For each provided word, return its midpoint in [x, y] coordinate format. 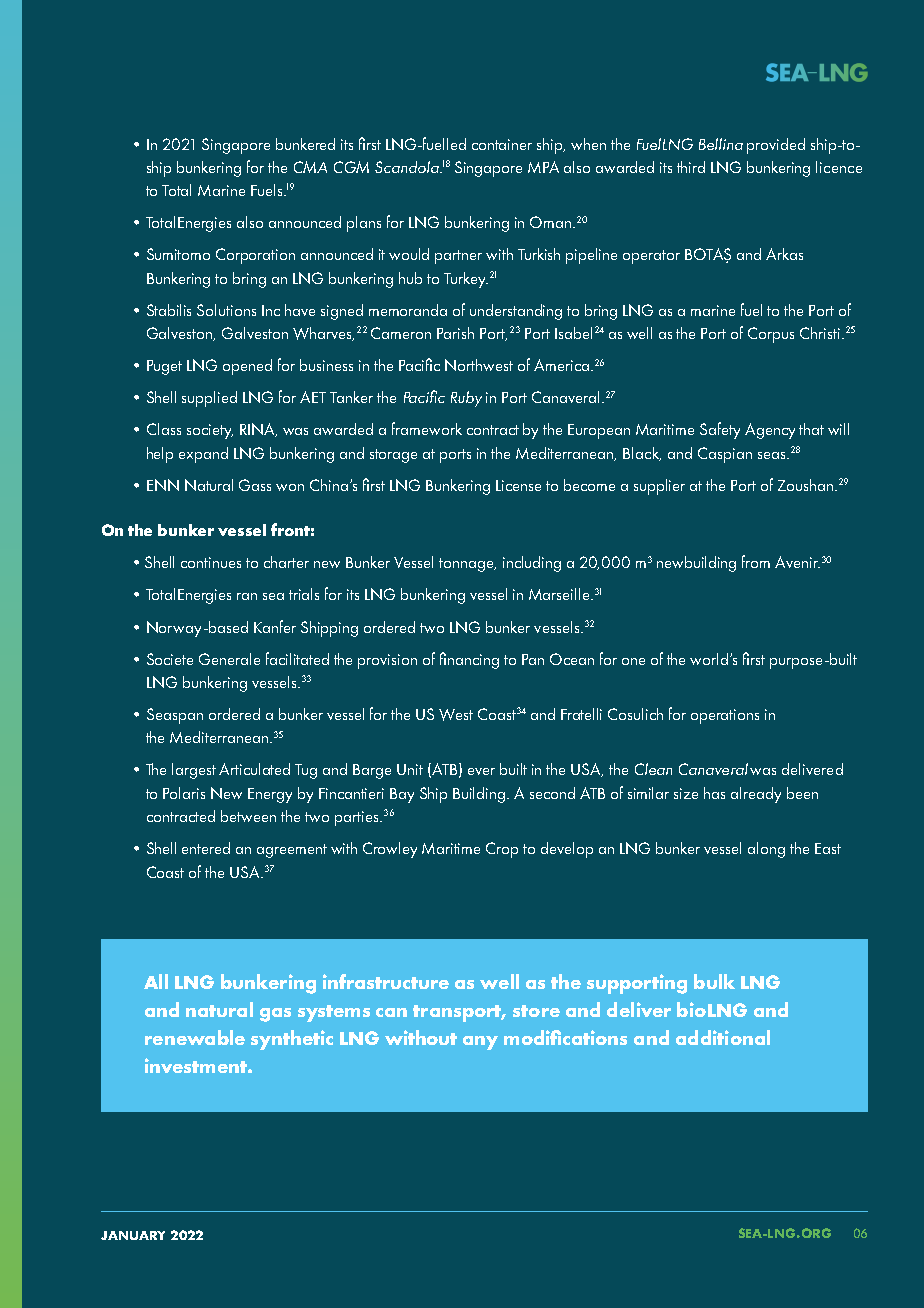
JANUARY [133, 1235]
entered [206, 848]
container [502, 144]
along [766, 850]
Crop [502, 850]
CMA [310, 167]
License [518, 485]
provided [776, 146]
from [756, 561]
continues [211, 562]
